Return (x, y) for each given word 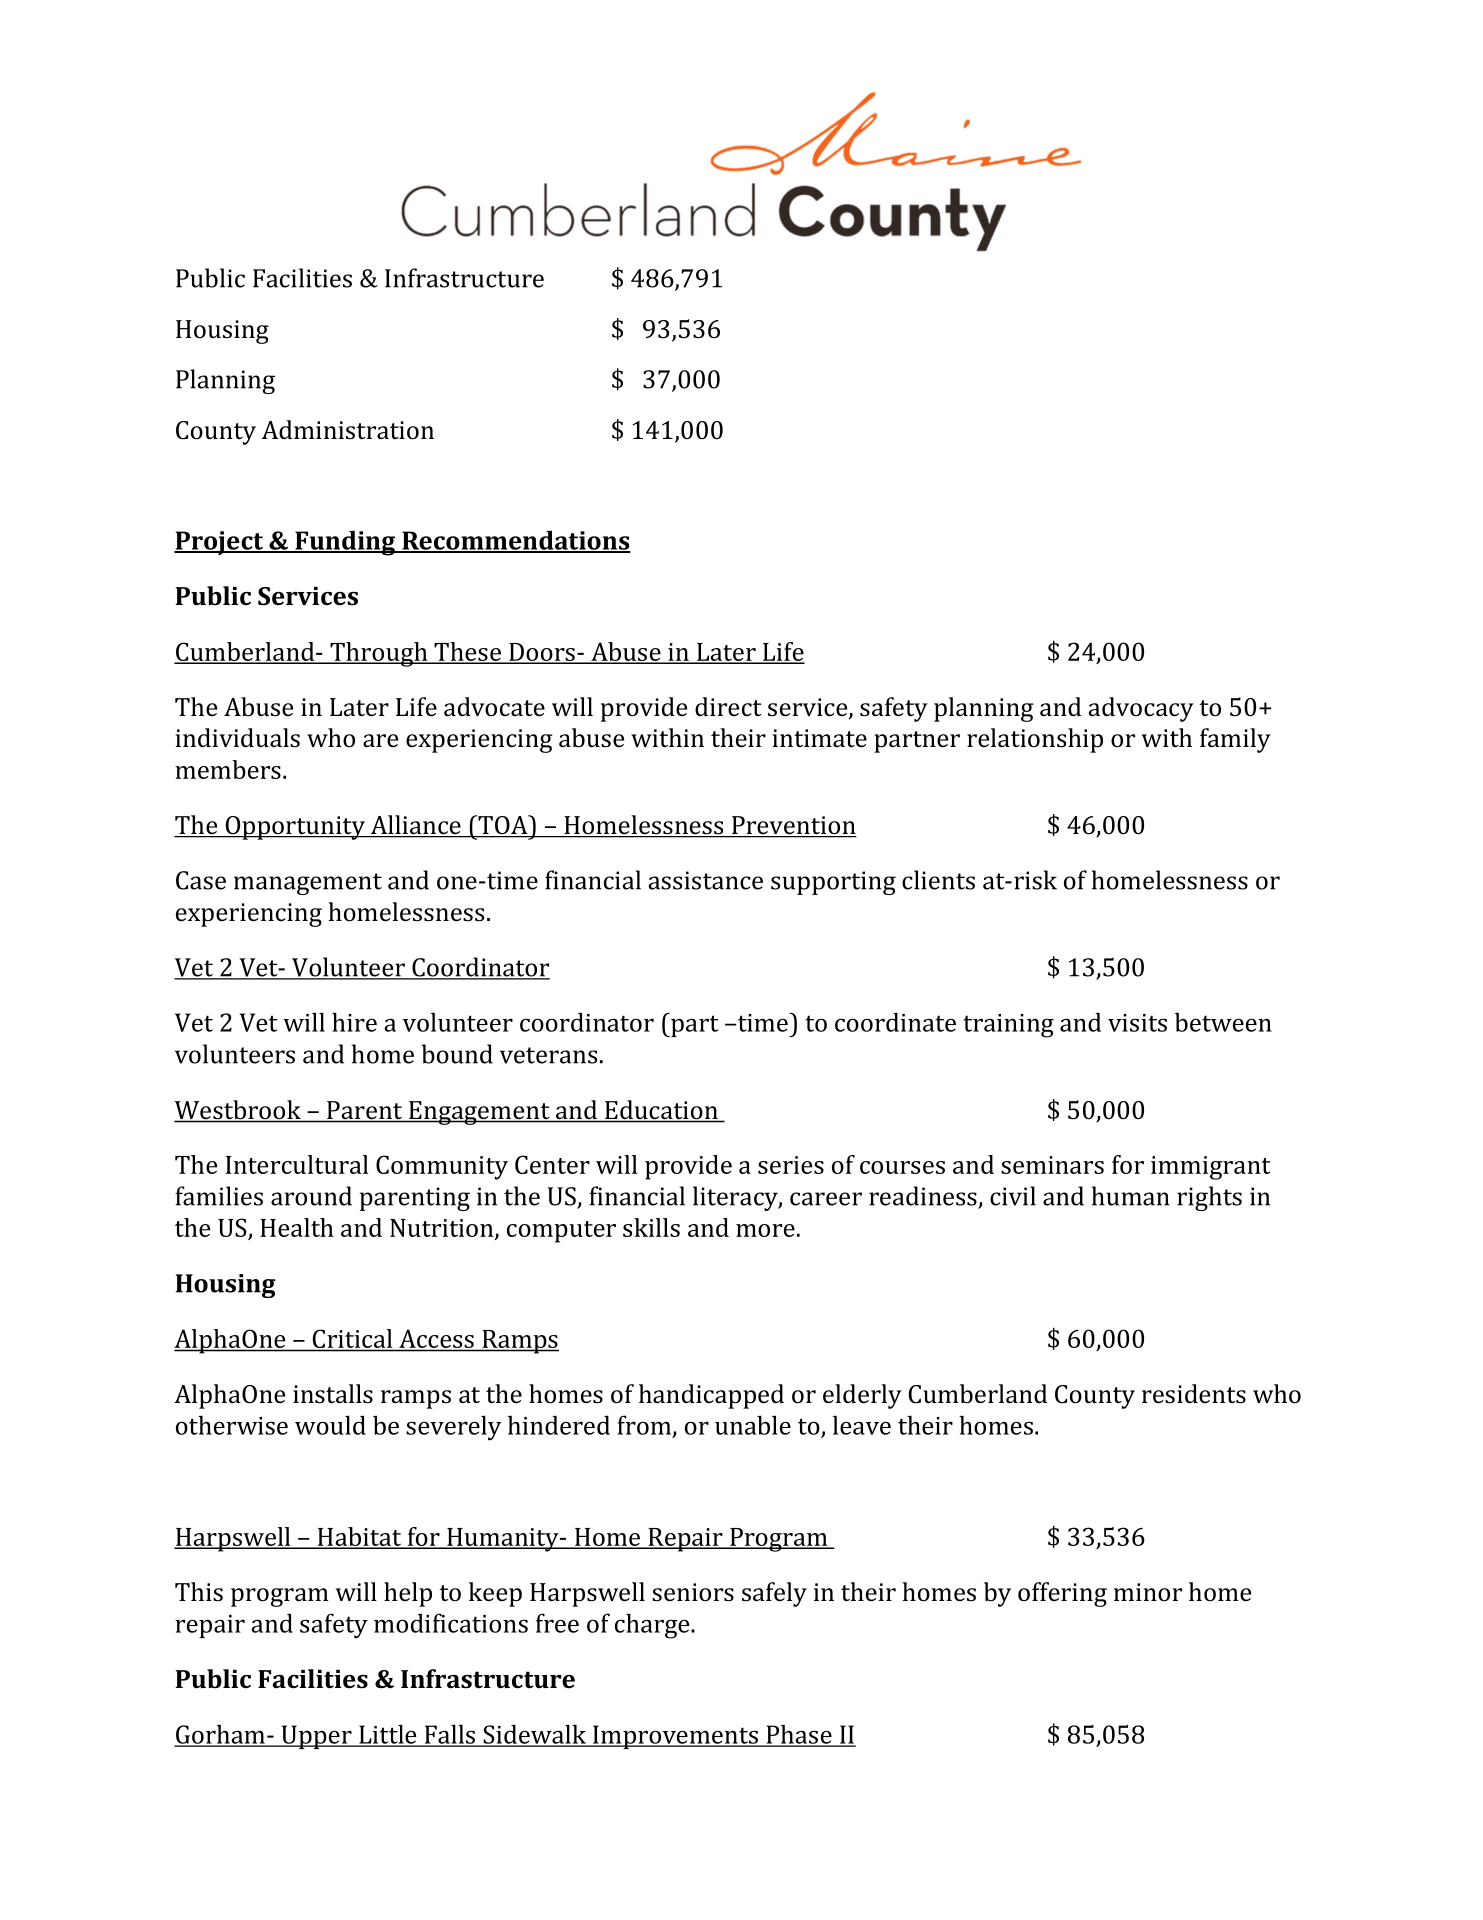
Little (388, 1735)
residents (1194, 1394)
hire (354, 1022)
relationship (1035, 740)
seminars (1052, 1165)
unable (753, 1425)
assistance (706, 880)
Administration (348, 430)
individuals (237, 738)
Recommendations (515, 541)
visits (1137, 1023)
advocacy (1141, 709)
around (311, 1196)
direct (728, 706)
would (330, 1425)
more (765, 1230)
